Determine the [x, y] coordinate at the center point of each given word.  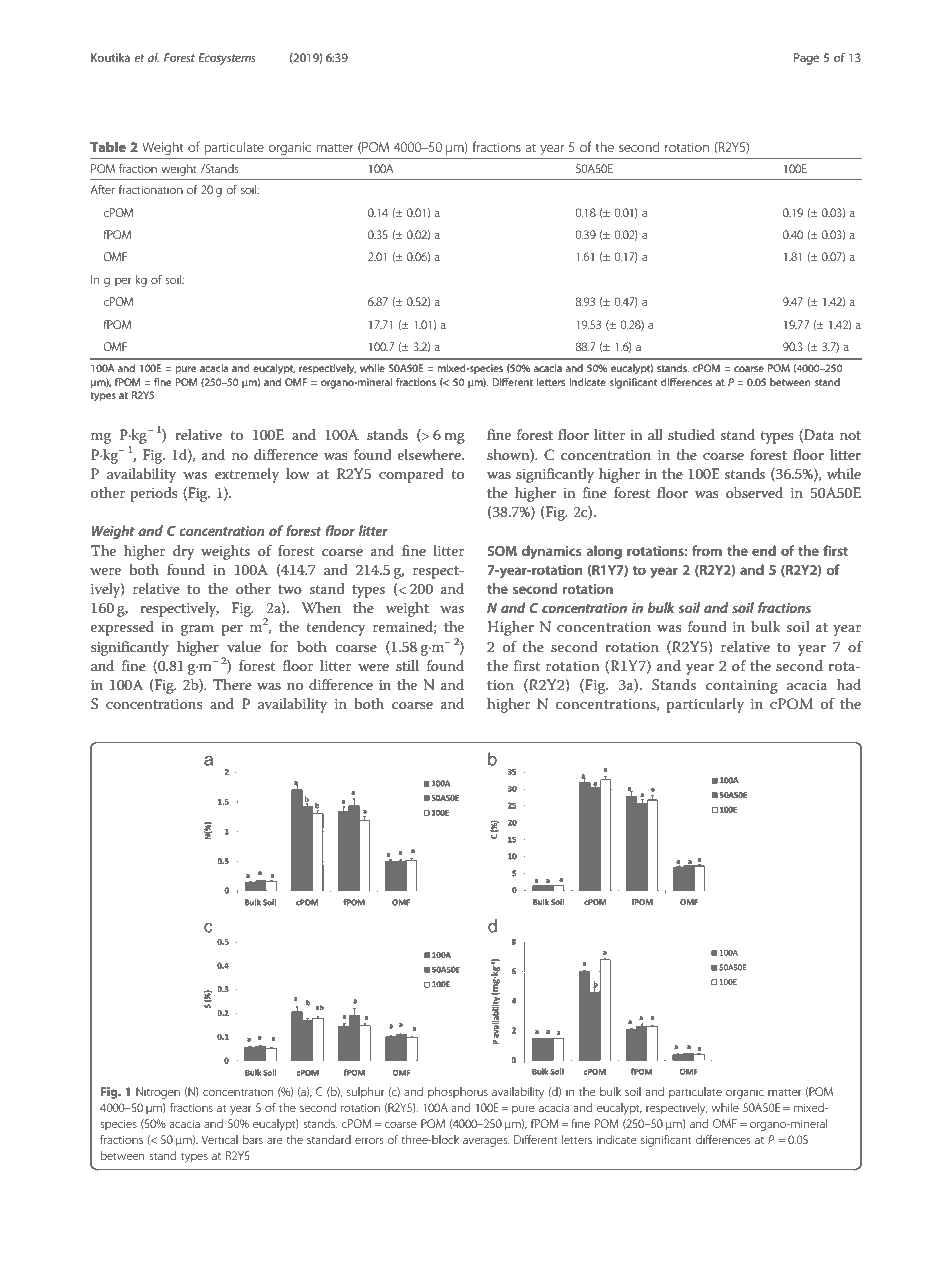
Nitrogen [158, 1093]
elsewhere [430, 454]
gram [197, 630]
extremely [247, 475]
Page [806, 59]
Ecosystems [227, 59]
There [232, 684]
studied [691, 434]
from [707, 550]
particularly [705, 705]
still [407, 665]
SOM [502, 551]
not [850, 435]
